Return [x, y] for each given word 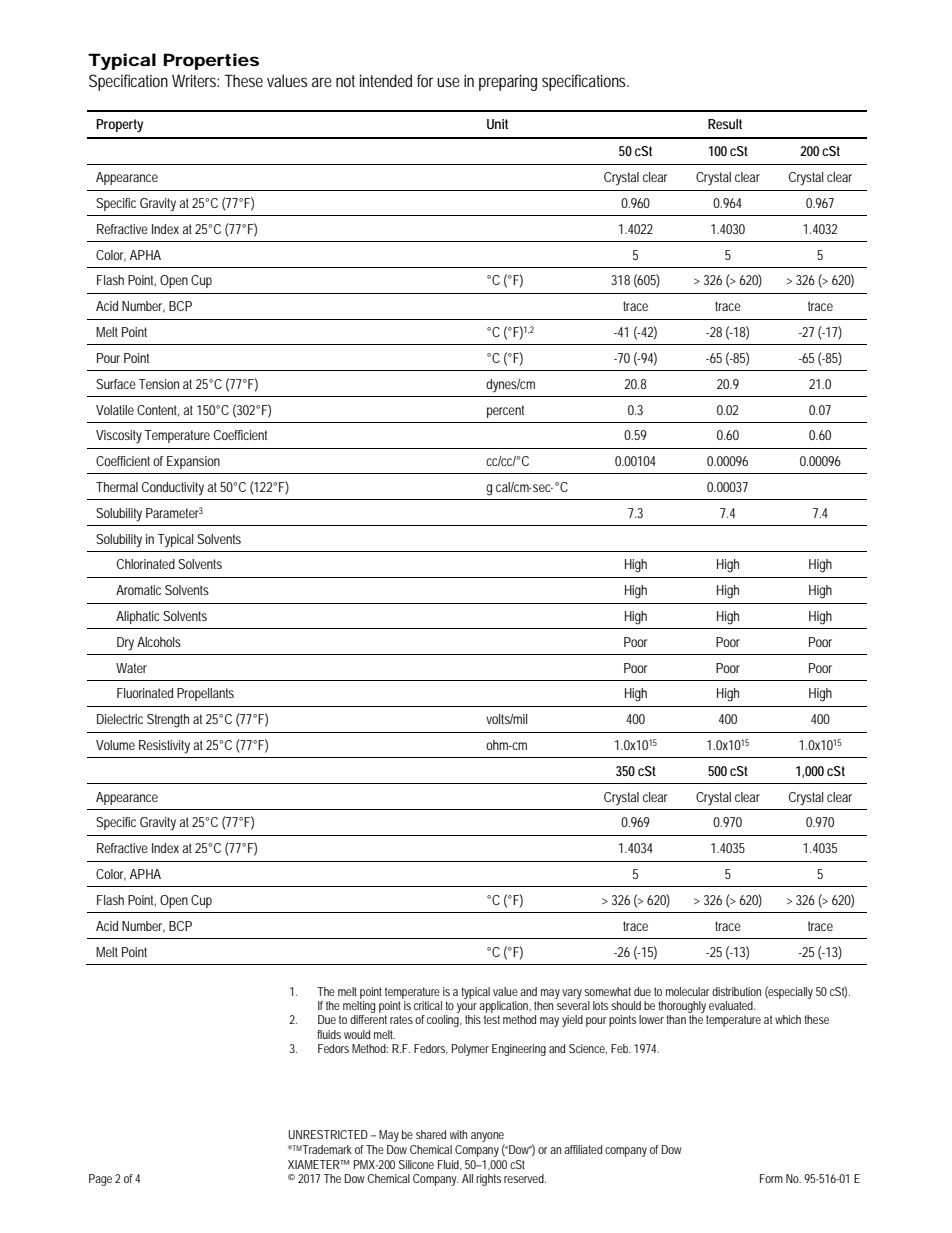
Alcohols [159, 642]
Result [725, 124]
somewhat [607, 991]
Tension [159, 384]
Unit [497, 124]
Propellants [205, 694]
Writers [195, 80]
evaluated [732, 1005]
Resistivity [164, 747]
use [448, 82]
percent [505, 411]
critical [428, 1005]
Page [100, 1180]
